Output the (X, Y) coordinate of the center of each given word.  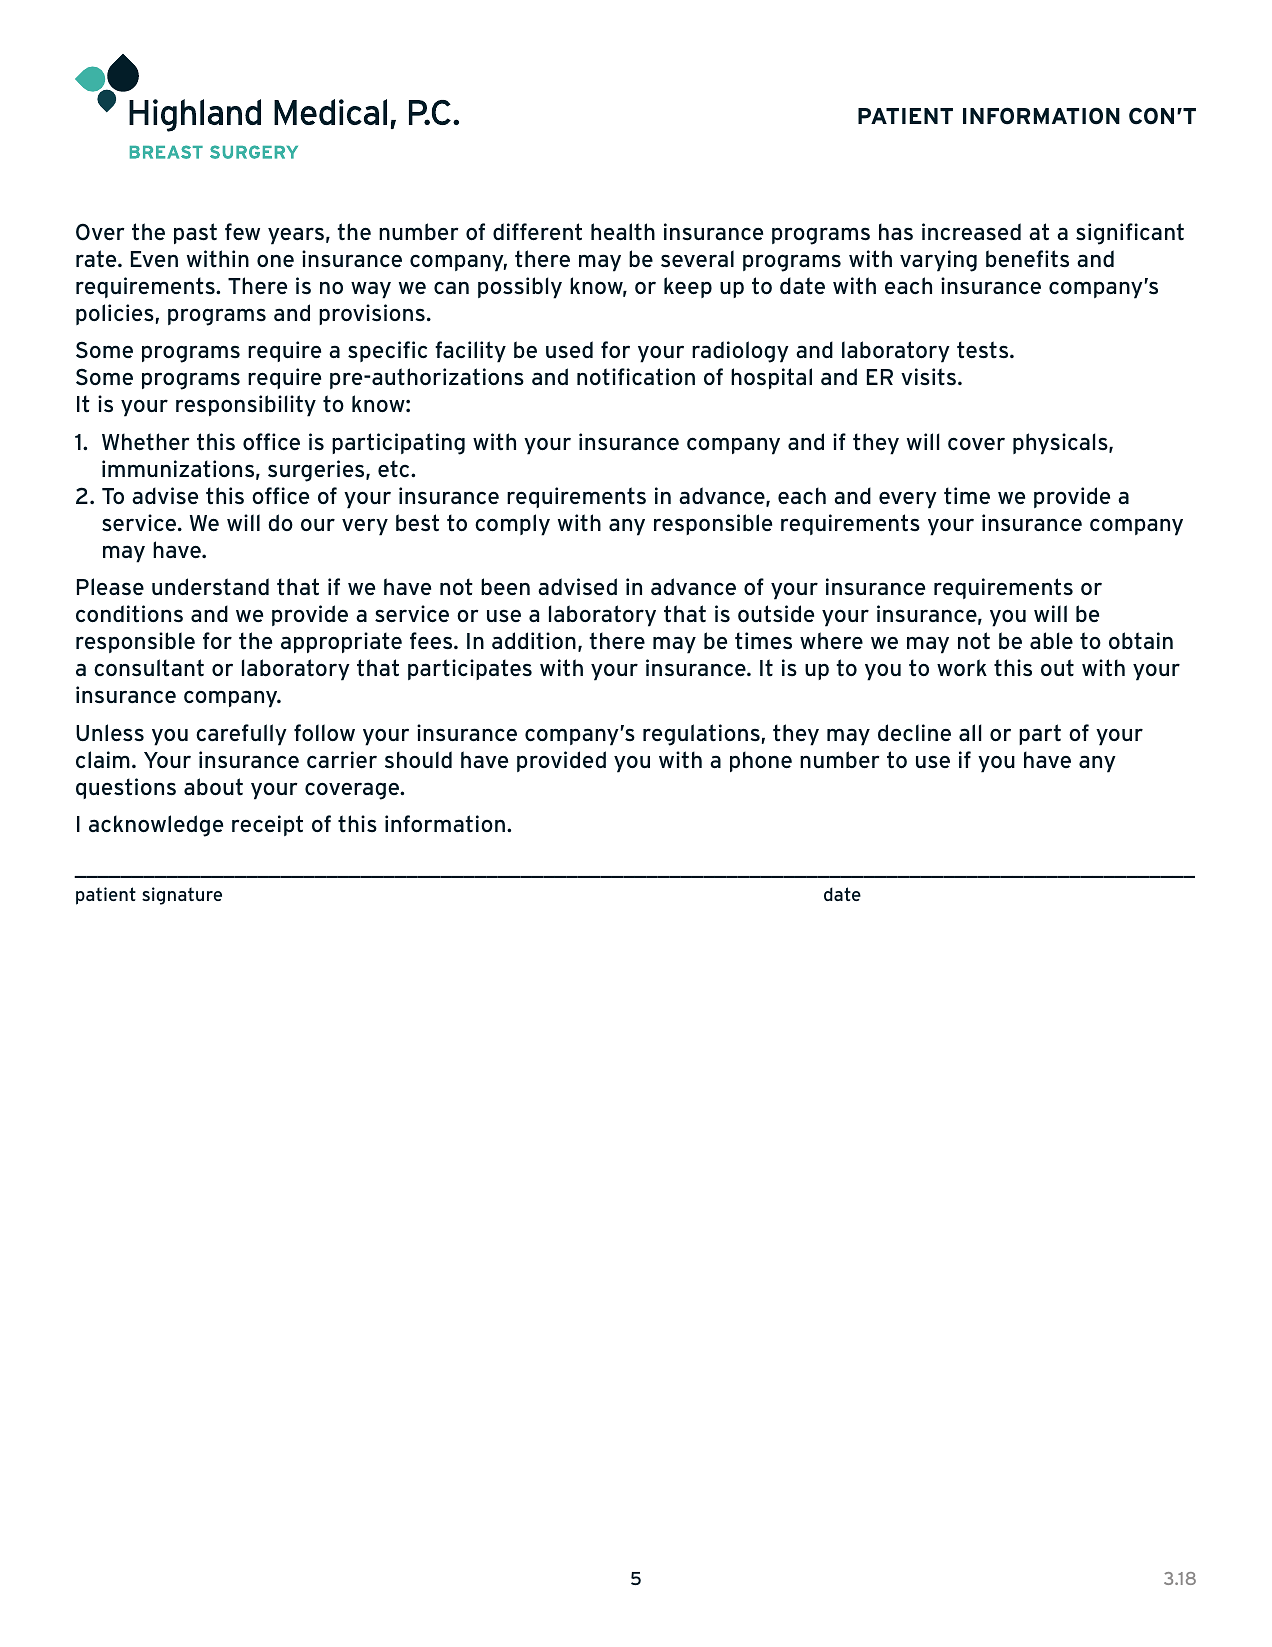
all (970, 732)
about (213, 786)
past (195, 233)
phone (761, 761)
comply (512, 525)
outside (776, 614)
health (623, 231)
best (417, 523)
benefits (1027, 258)
